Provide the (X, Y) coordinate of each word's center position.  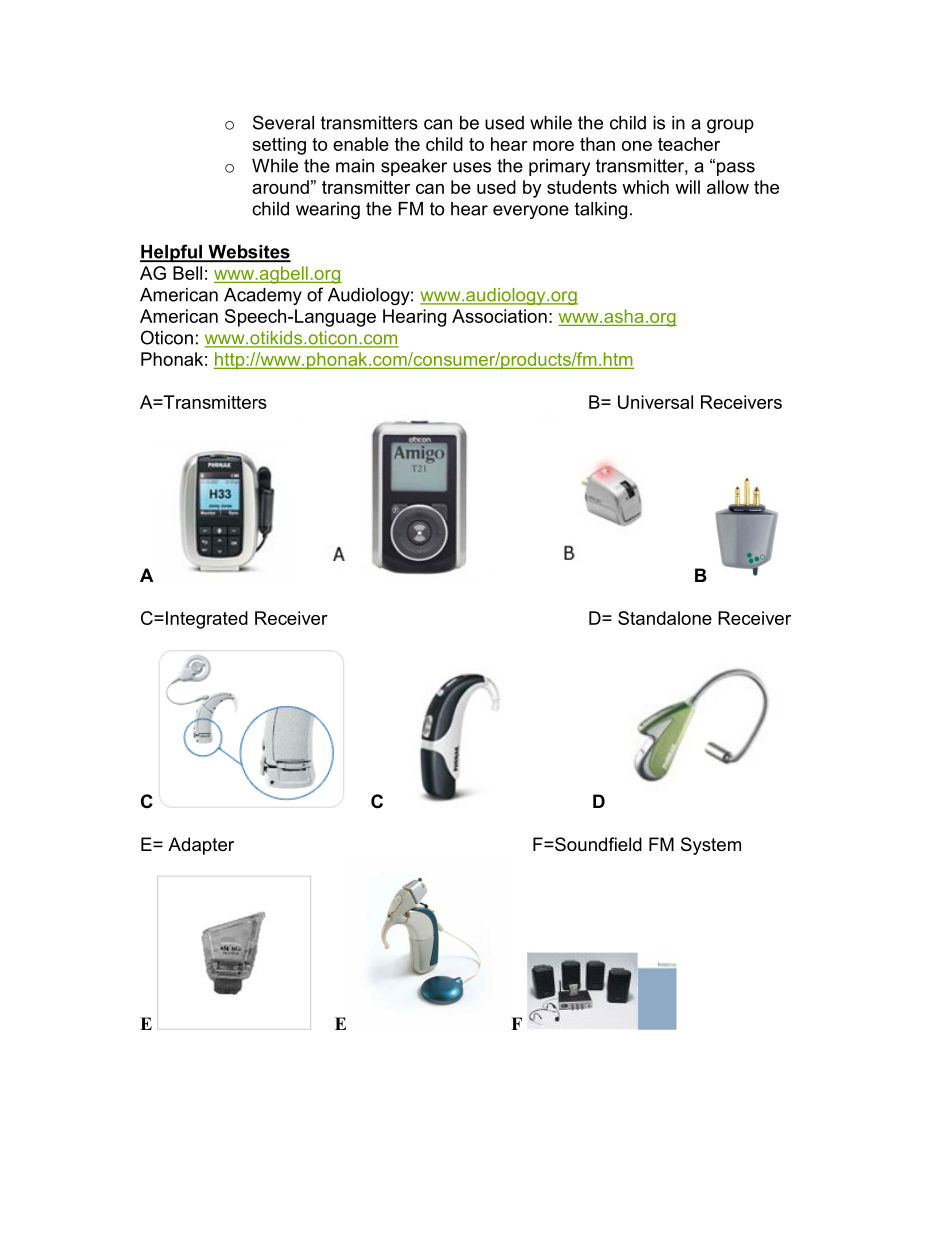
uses (472, 167)
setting (279, 146)
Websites (248, 253)
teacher (689, 144)
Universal (655, 402)
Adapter (201, 846)
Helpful (172, 253)
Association (499, 316)
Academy (263, 296)
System (711, 846)
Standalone (665, 618)
